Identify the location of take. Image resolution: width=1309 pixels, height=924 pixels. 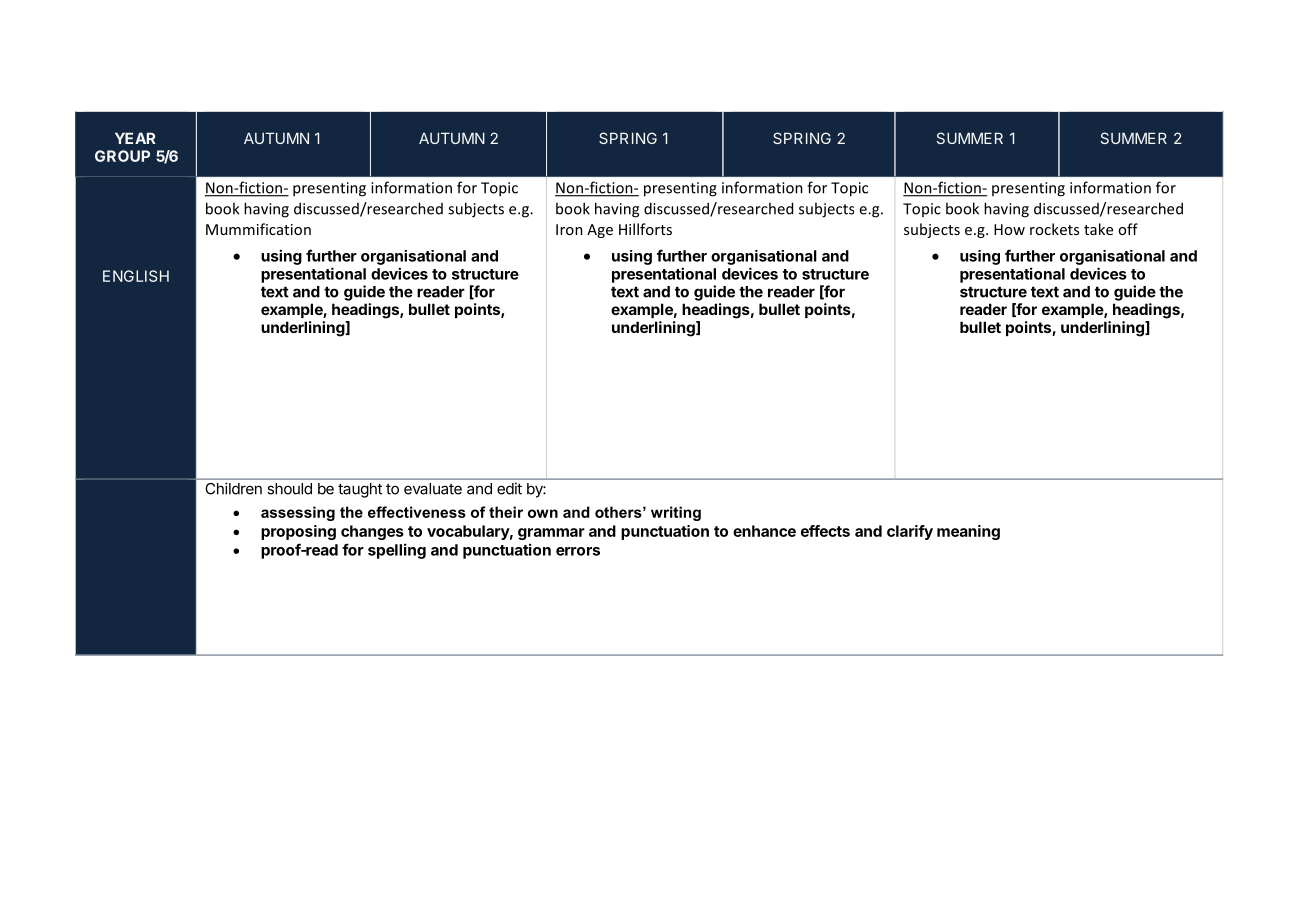
(1098, 229).
